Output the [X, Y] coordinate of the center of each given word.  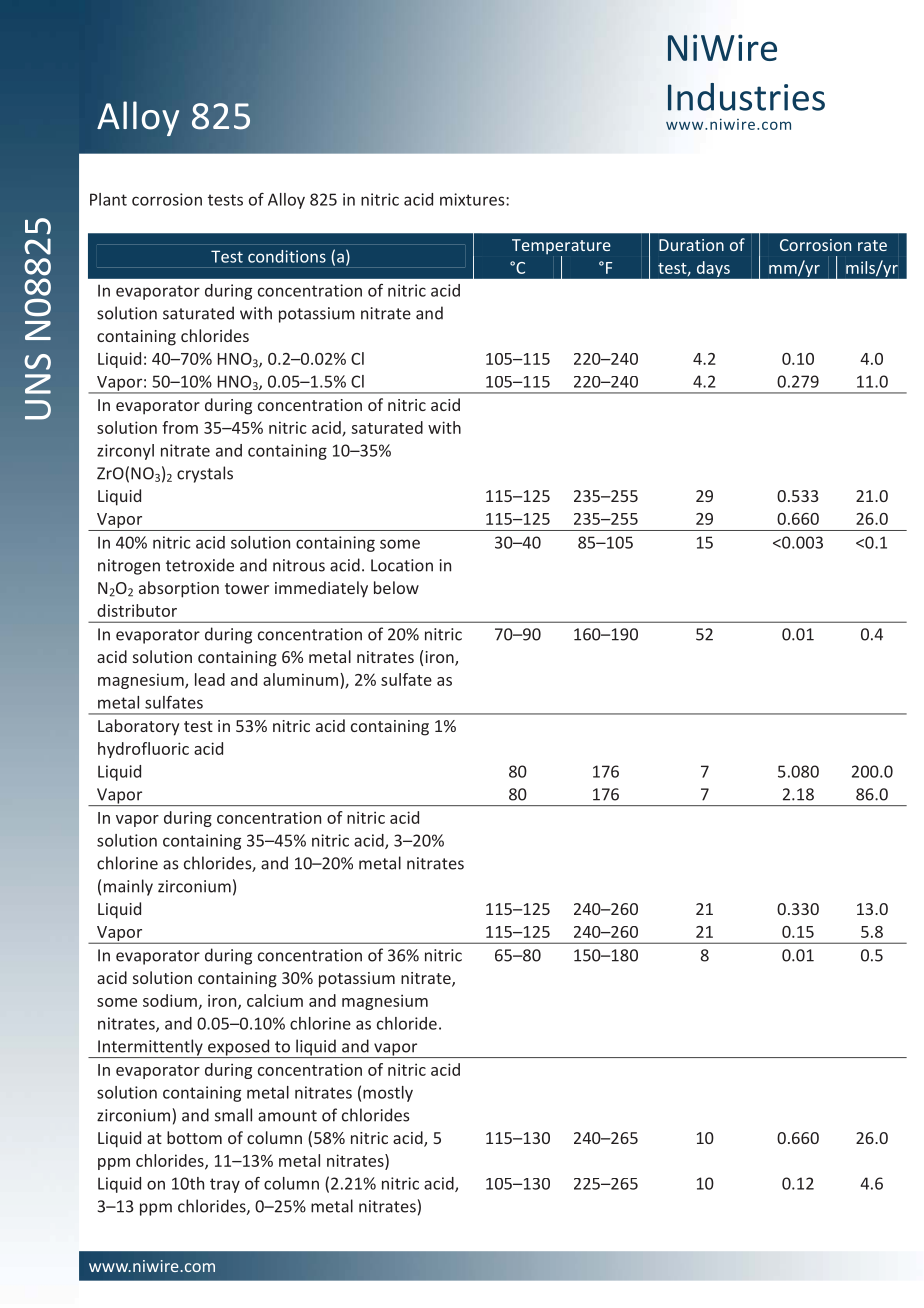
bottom [194, 1137]
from [180, 427]
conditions [287, 256]
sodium [170, 1000]
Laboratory [138, 727]
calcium [275, 1000]
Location [402, 565]
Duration [691, 245]
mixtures [473, 199]
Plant [108, 199]
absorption [179, 589]
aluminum [302, 679]
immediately [321, 589]
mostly [388, 1094]
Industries [746, 97]
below [396, 587]
